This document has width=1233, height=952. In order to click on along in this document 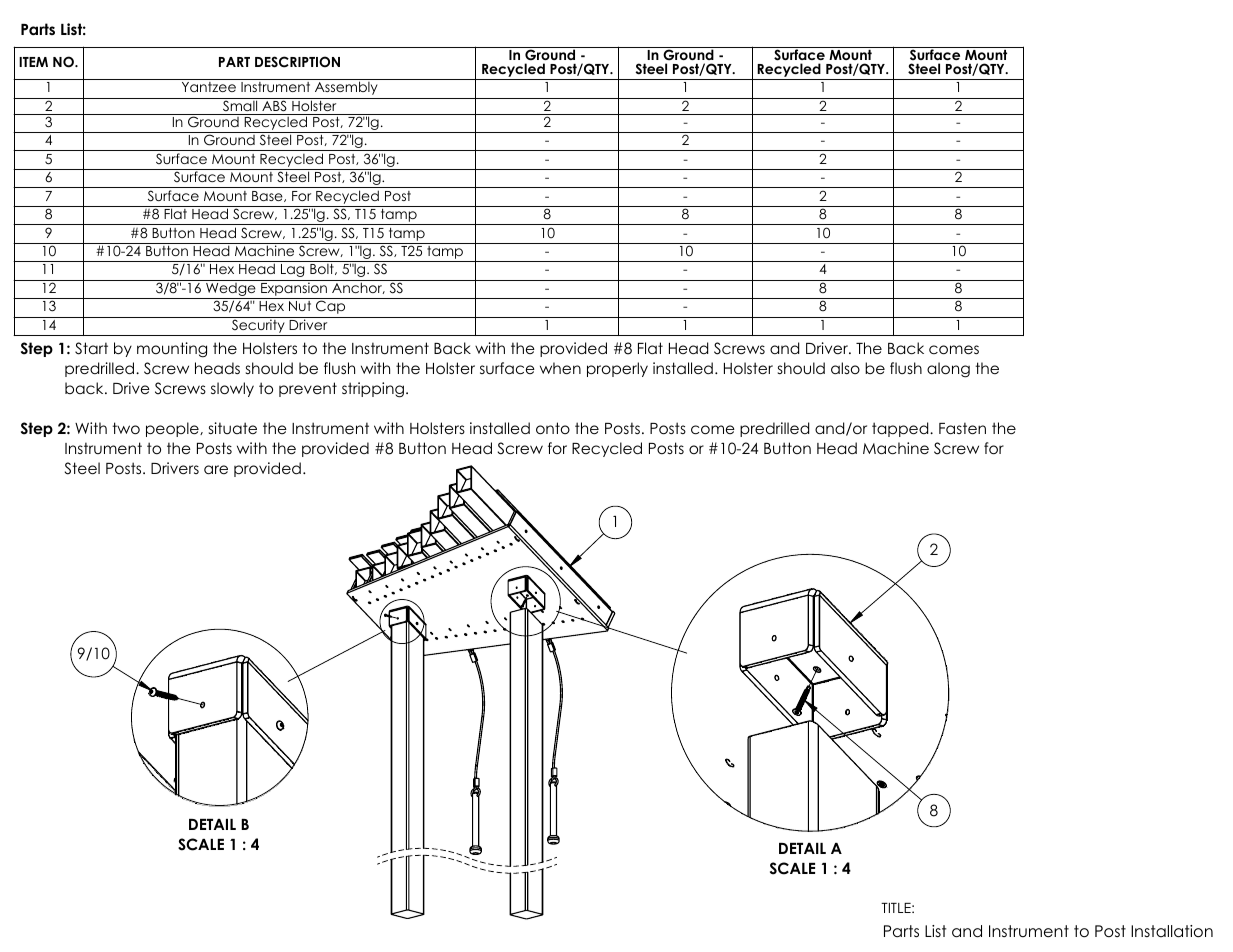, I will do `click(948, 370)`.
